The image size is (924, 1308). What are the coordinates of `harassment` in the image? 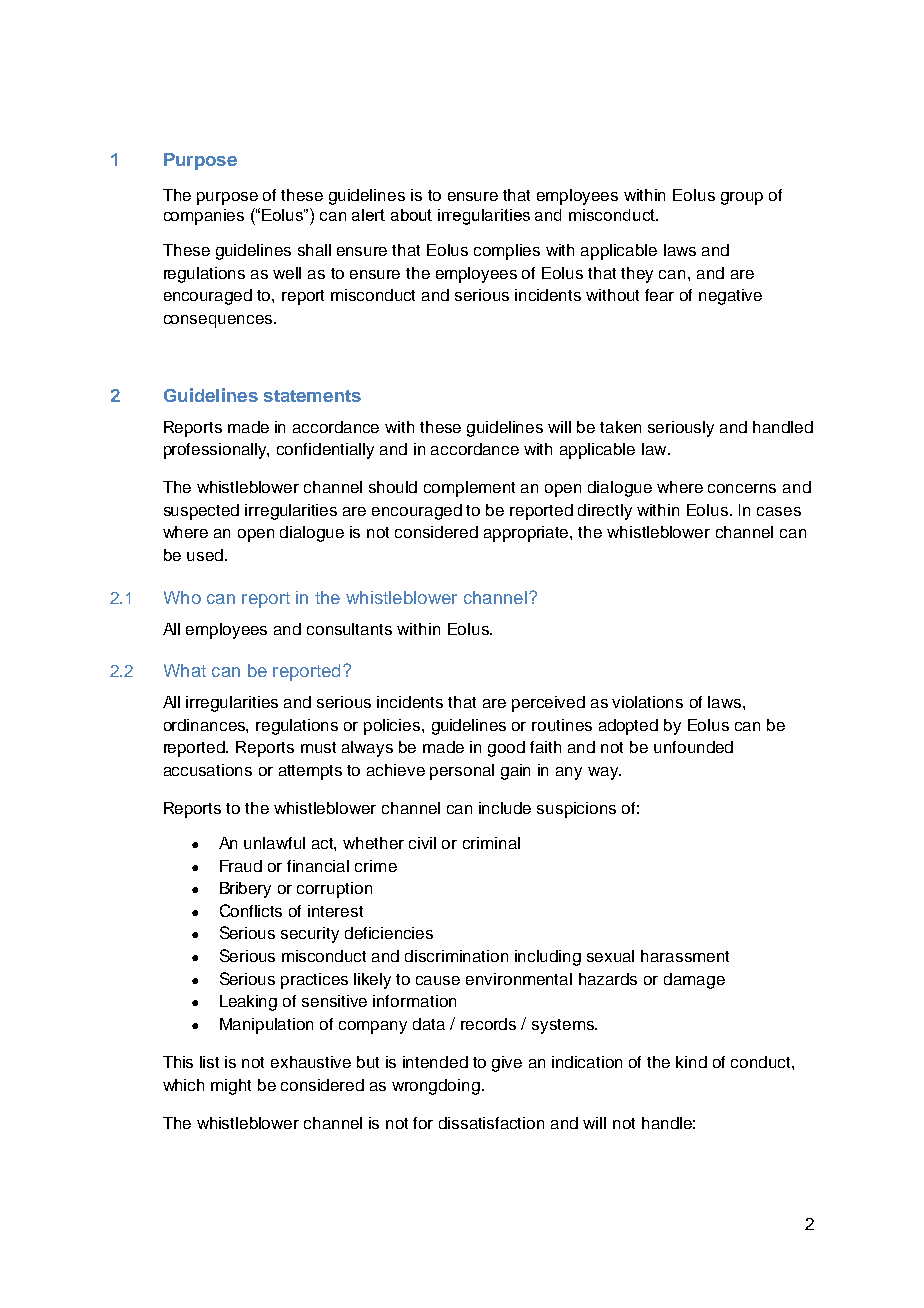 It's located at (685, 956).
